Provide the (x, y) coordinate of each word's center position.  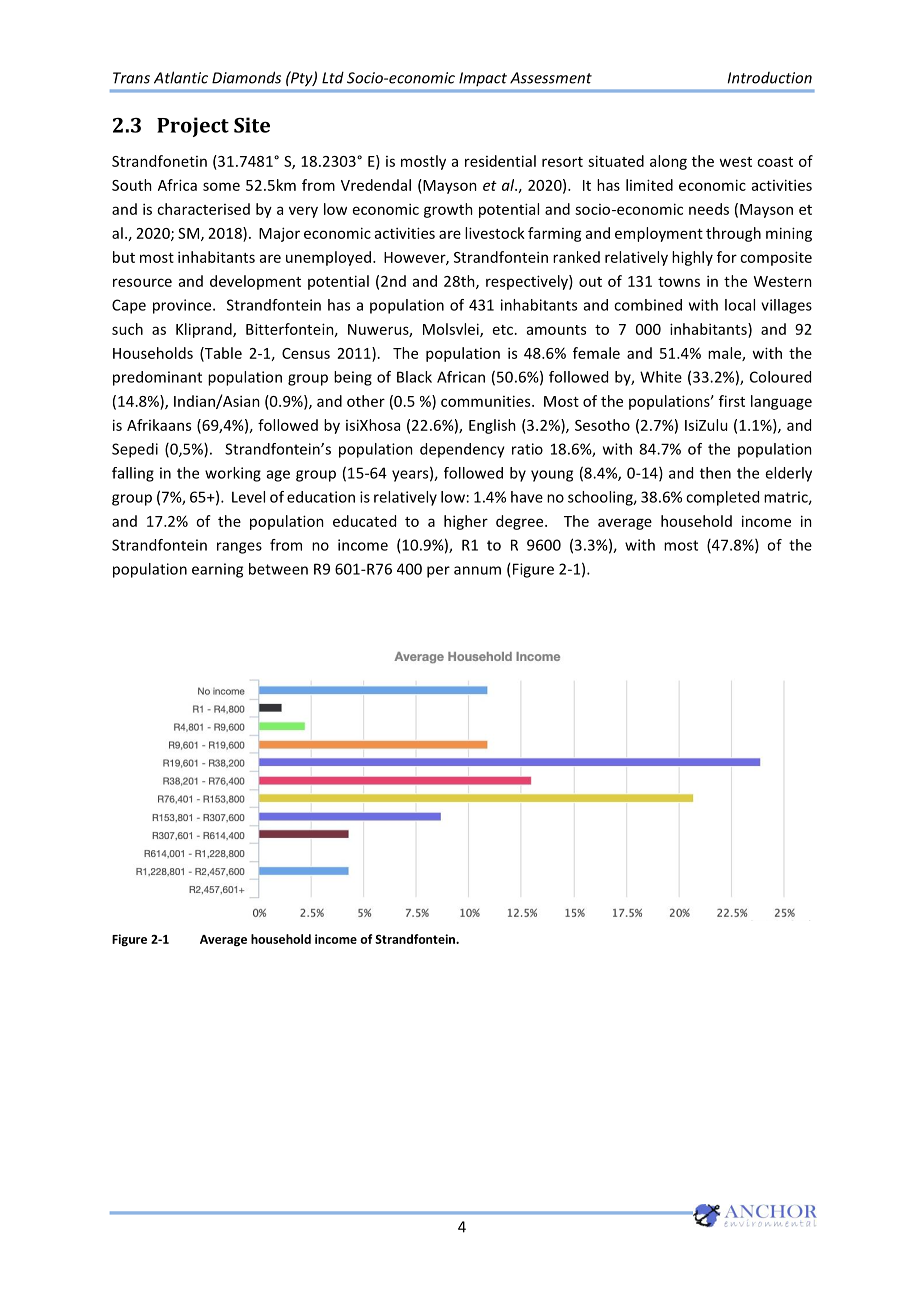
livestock (495, 233)
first (732, 401)
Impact (483, 79)
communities (487, 401)
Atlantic (181, 77)
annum (477, 570)
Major (279, 234)
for (727, 257)
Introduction (770, 78)
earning (217, 570)
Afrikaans (159, 425)
